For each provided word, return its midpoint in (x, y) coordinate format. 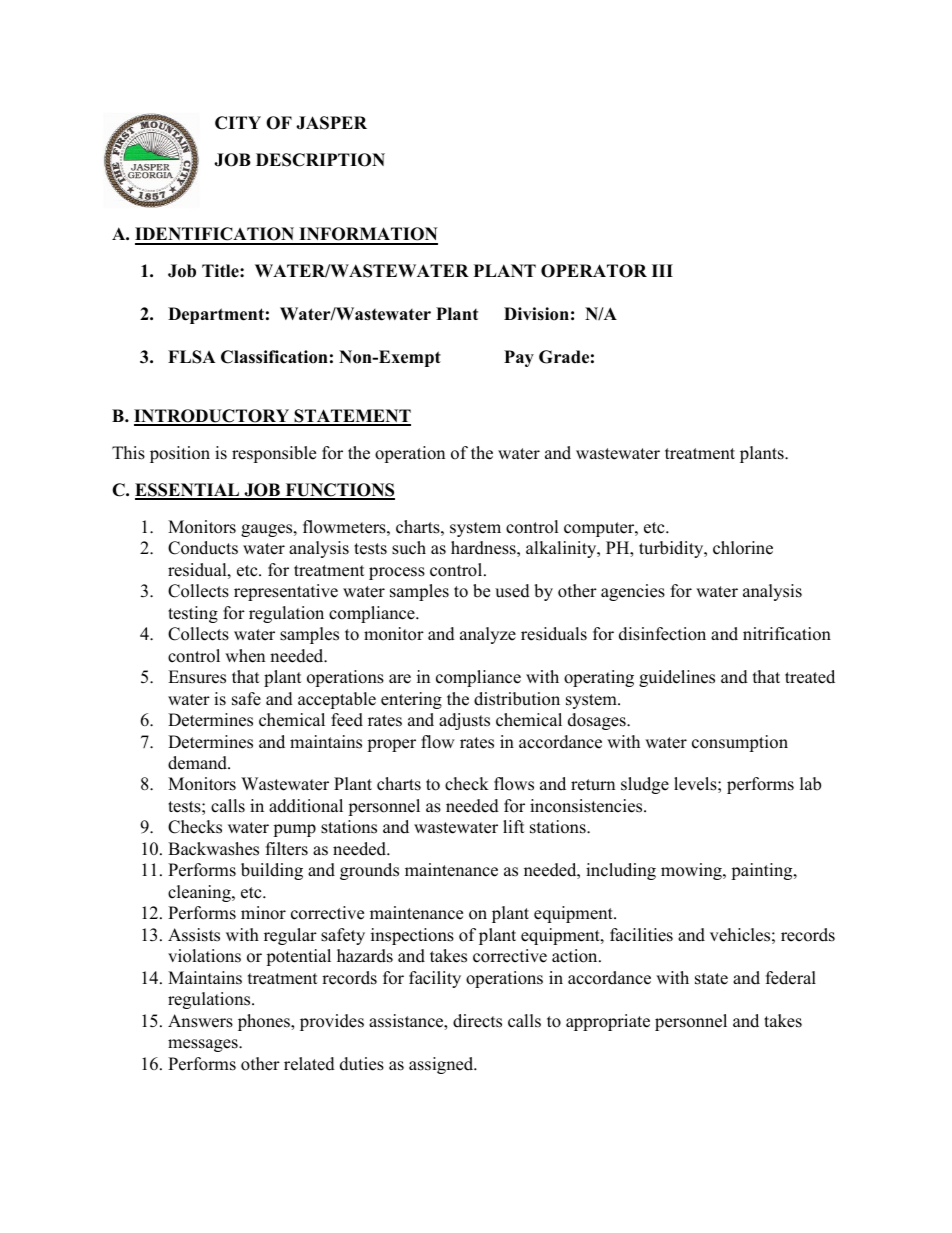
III (662, 270)
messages (204, 1045)
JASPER (331, 123)
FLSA (192, 357)
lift (514, 826)
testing (193, 614)
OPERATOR (594, 271)
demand (198, 763)
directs (477, 1021)
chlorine (743, 548)
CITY (238, 123)
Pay (519, 358)
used (512, 591)
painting (763, 871)
